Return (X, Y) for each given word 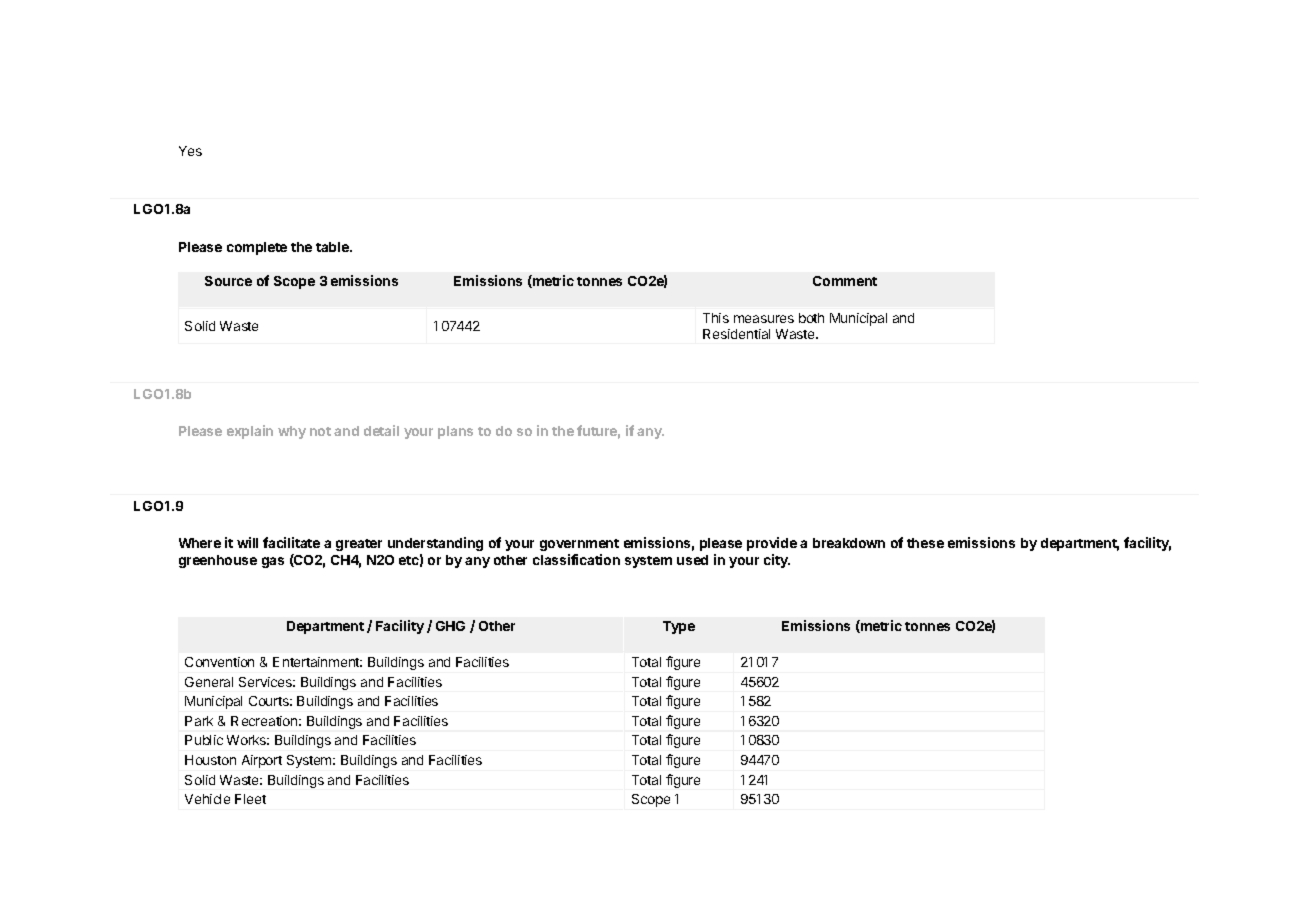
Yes (190, 151)
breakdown (849, 543)
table (333, 247)
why (292, 432)
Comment (845, 281)
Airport (262, 761)
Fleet (250, 799)
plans (455, 432)
